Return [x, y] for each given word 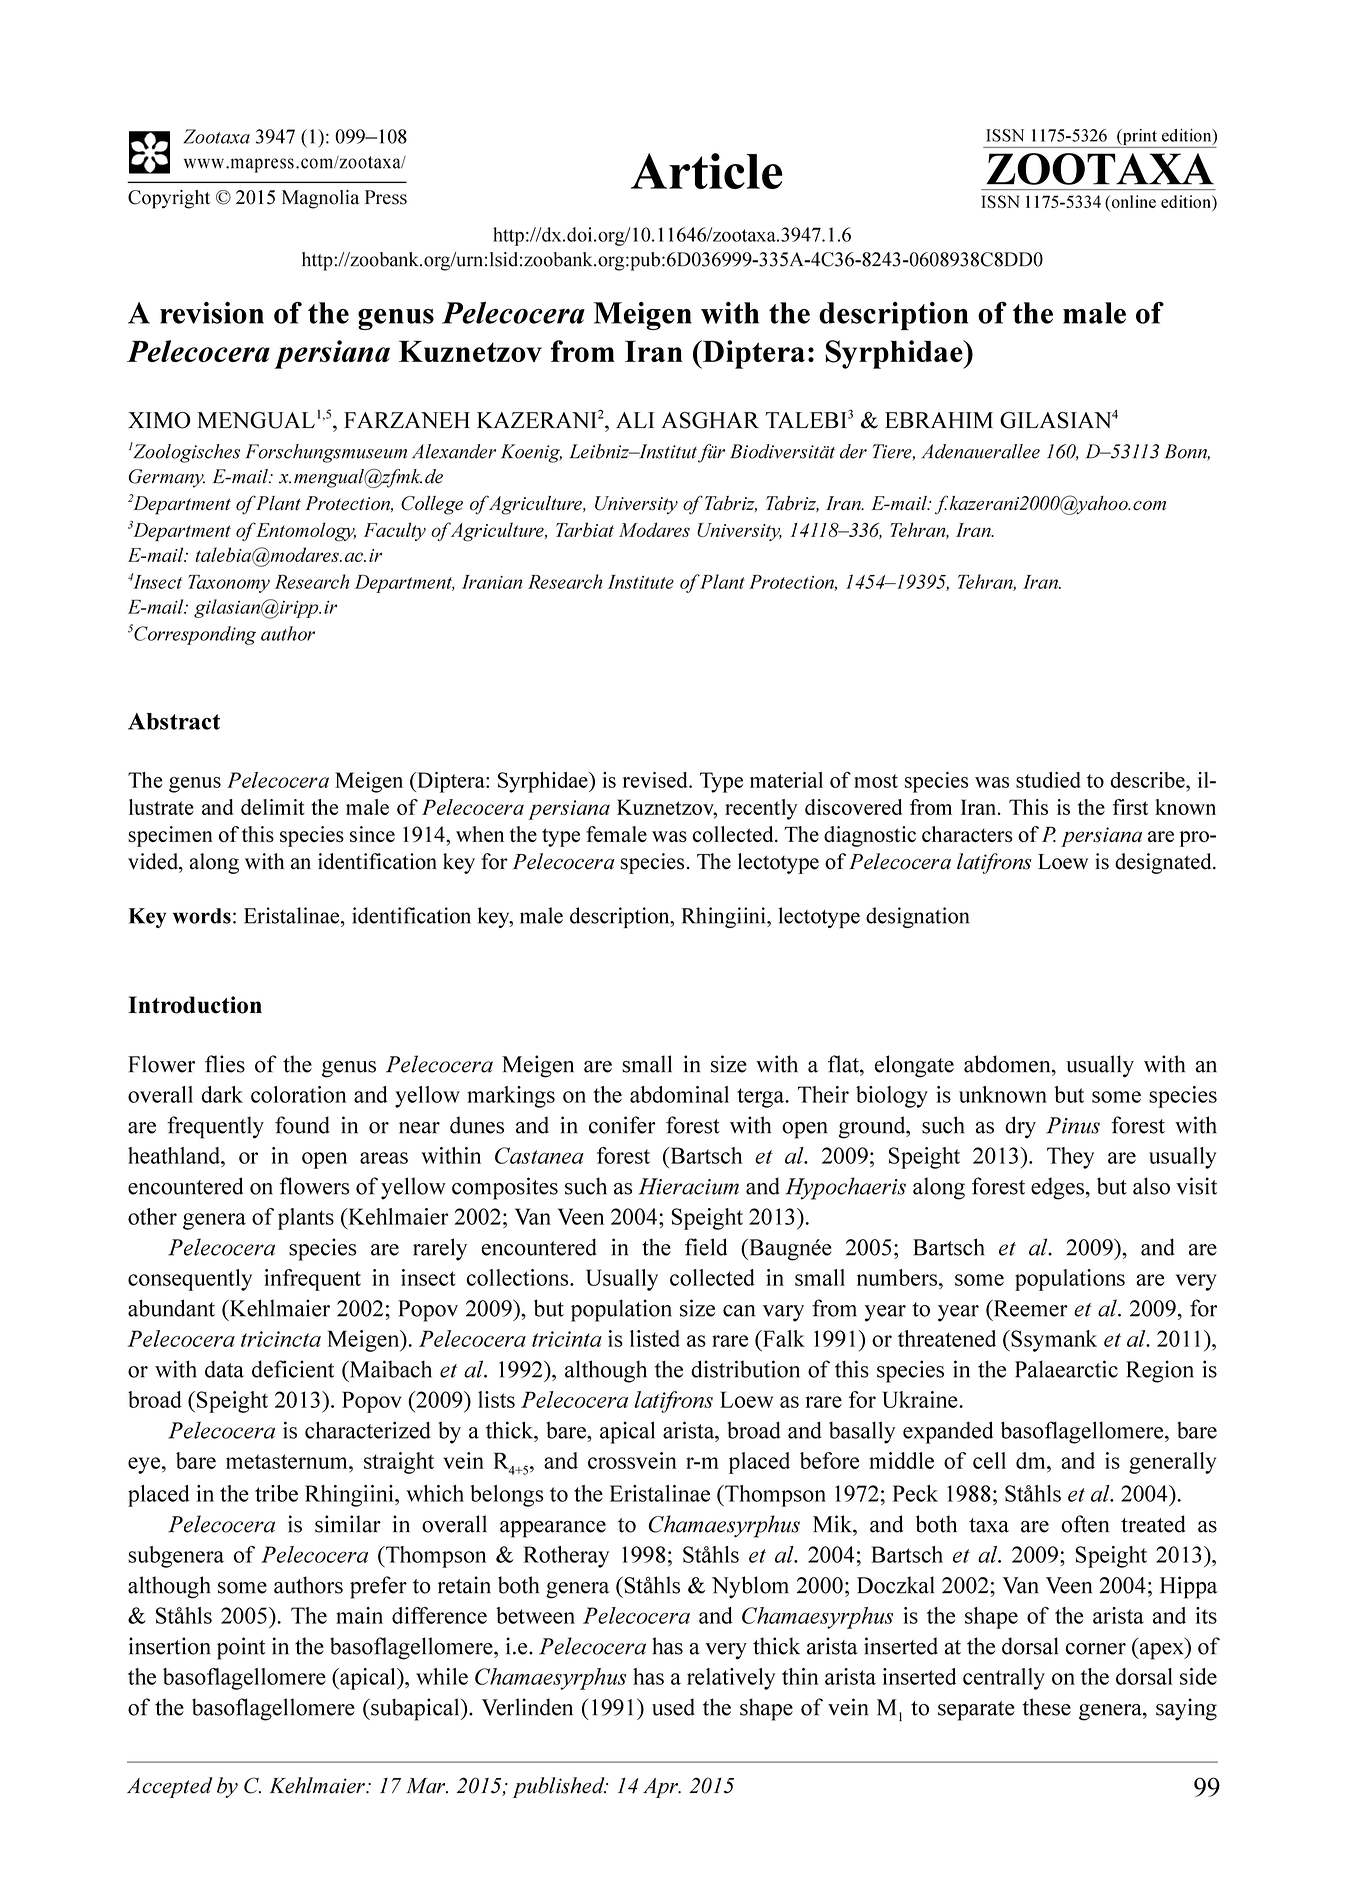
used [673, 1707]
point [241, 1648]
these [1046, 1707]
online [1132, 201]
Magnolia [320, 199]
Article [707, 171]
